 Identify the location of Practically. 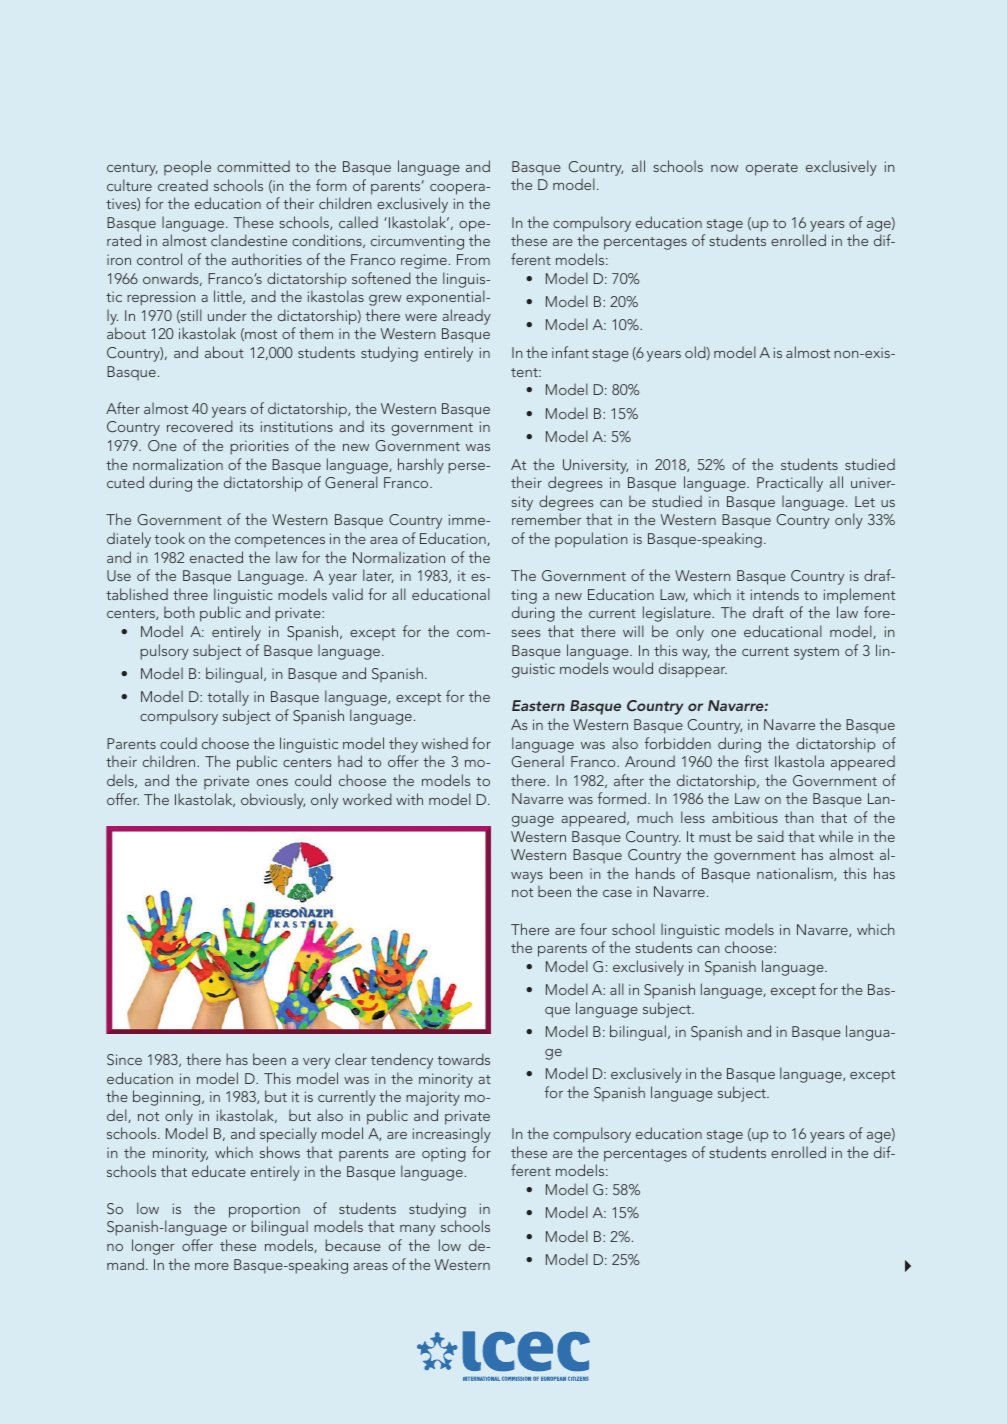
(790, 484).
